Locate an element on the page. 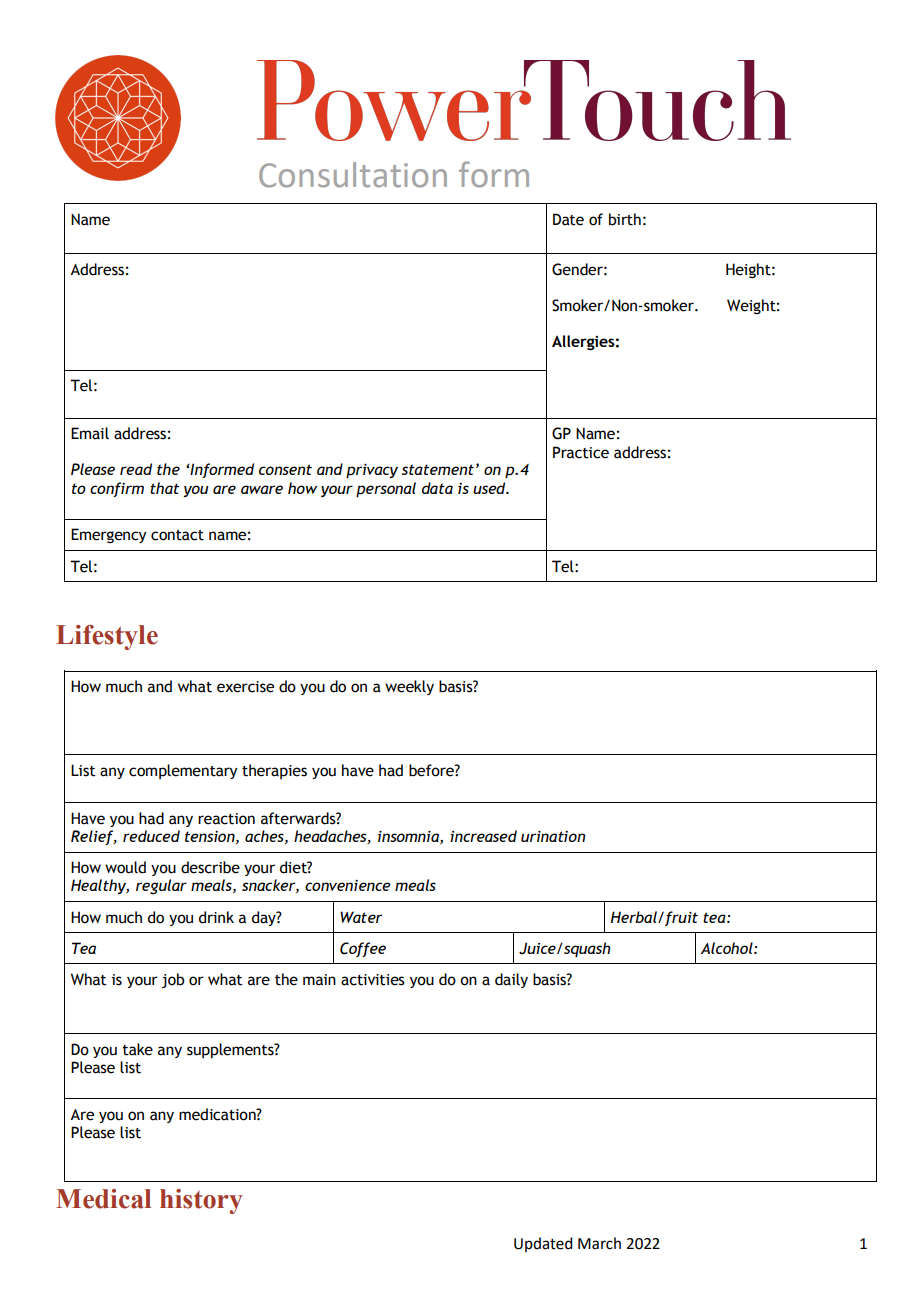  birth is located at coordinates (625, 219).
